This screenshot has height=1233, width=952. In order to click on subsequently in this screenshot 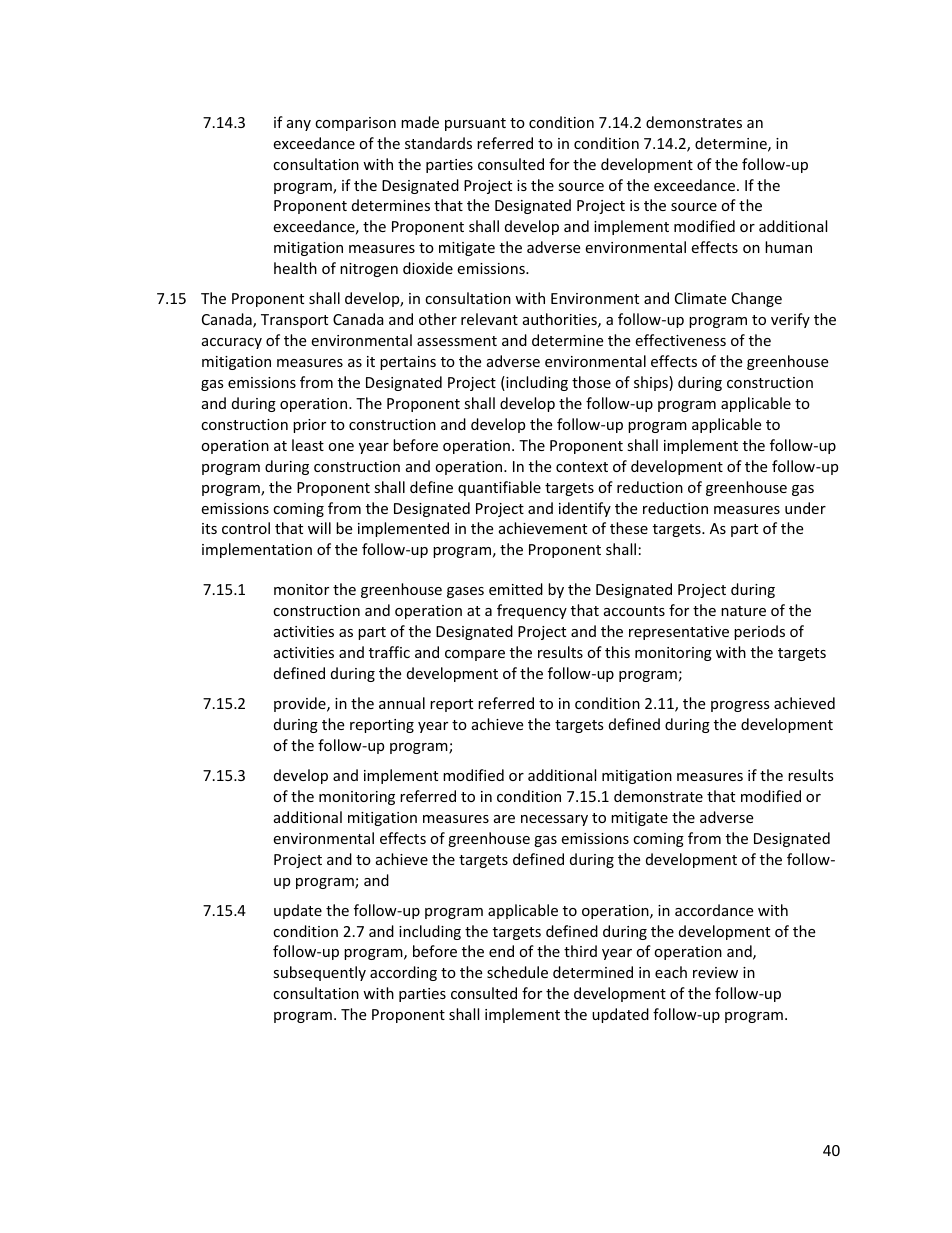, I will do `click(319, 973)`.
